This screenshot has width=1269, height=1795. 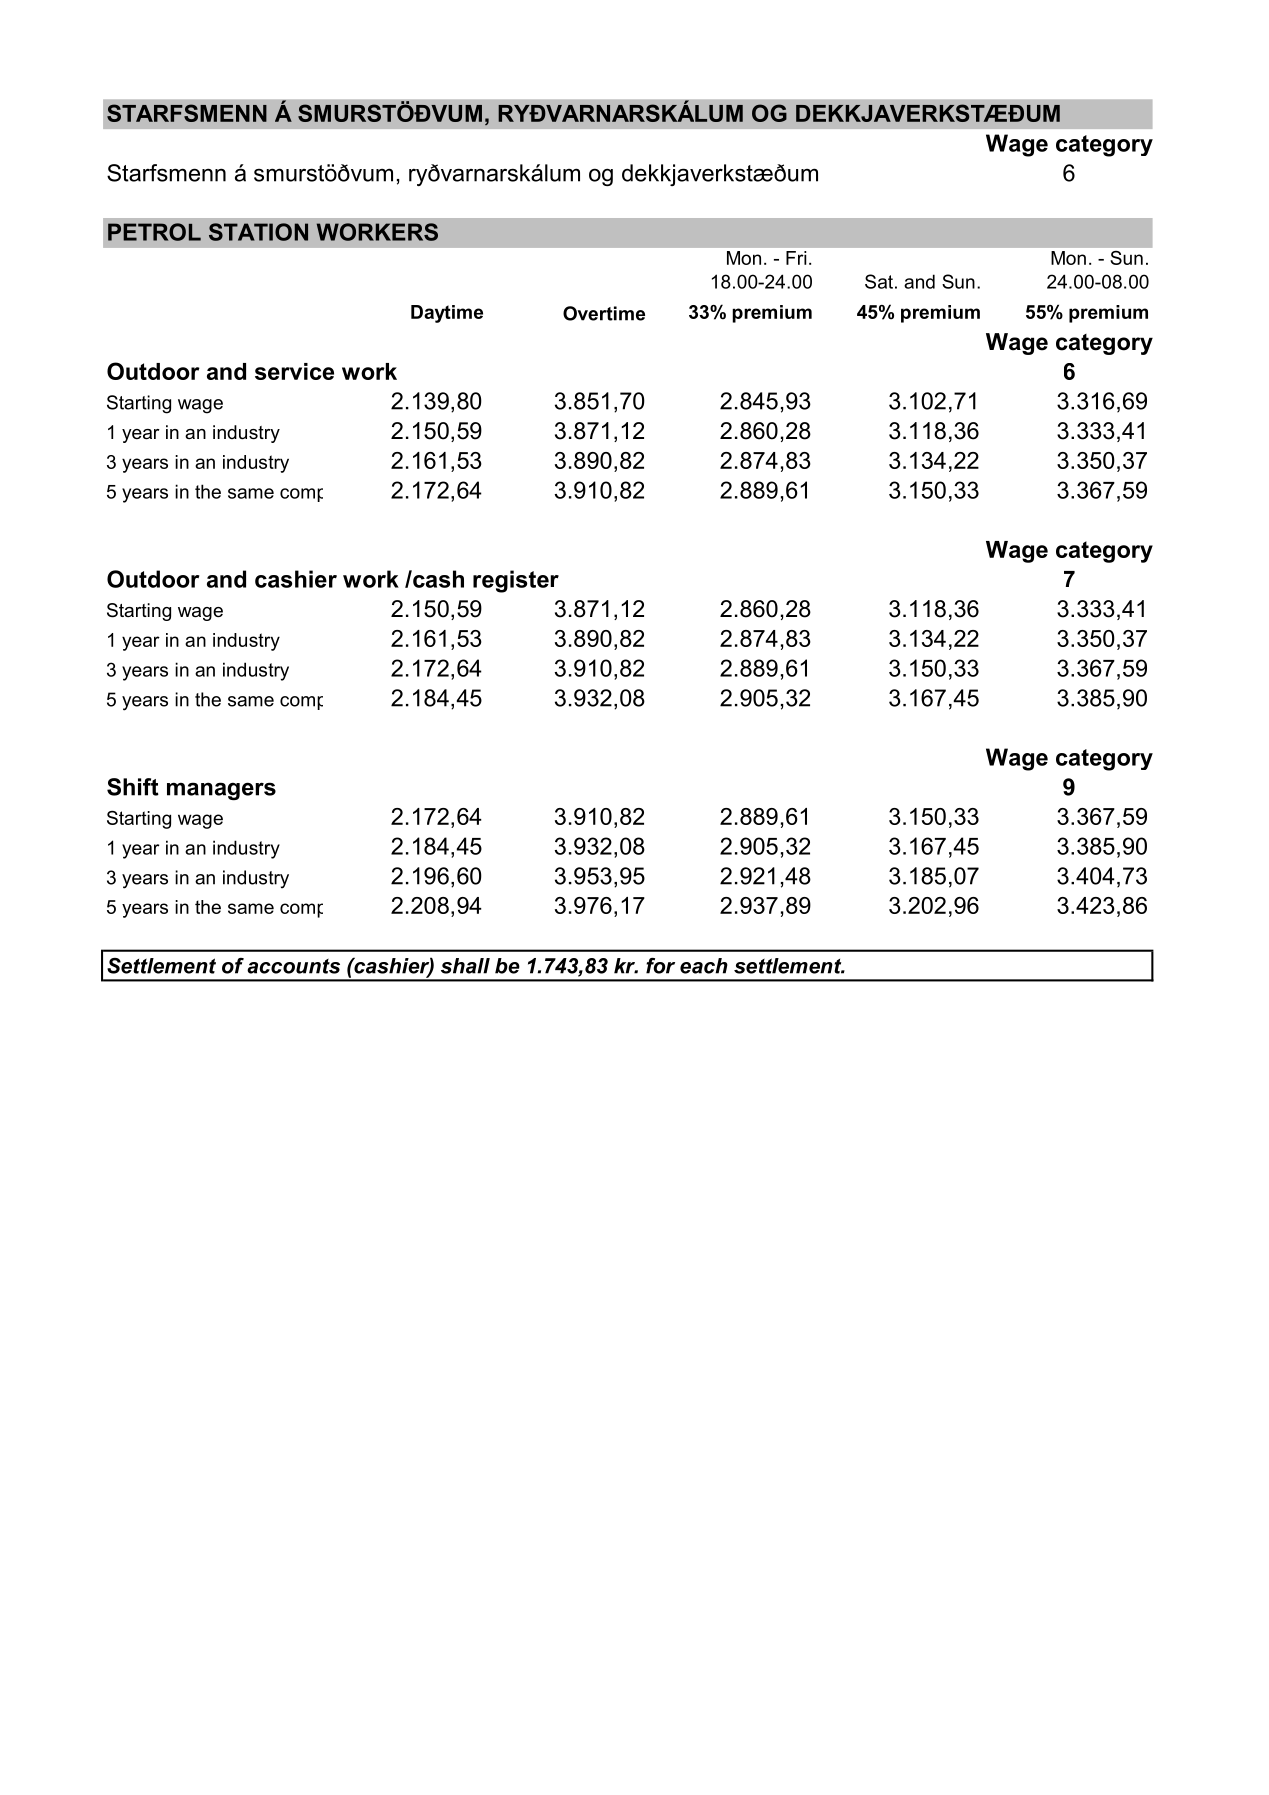 What do you see at coordinates (447, 314) in the screenshot?
I see `Daytime` at bounding box center [447, 314].
